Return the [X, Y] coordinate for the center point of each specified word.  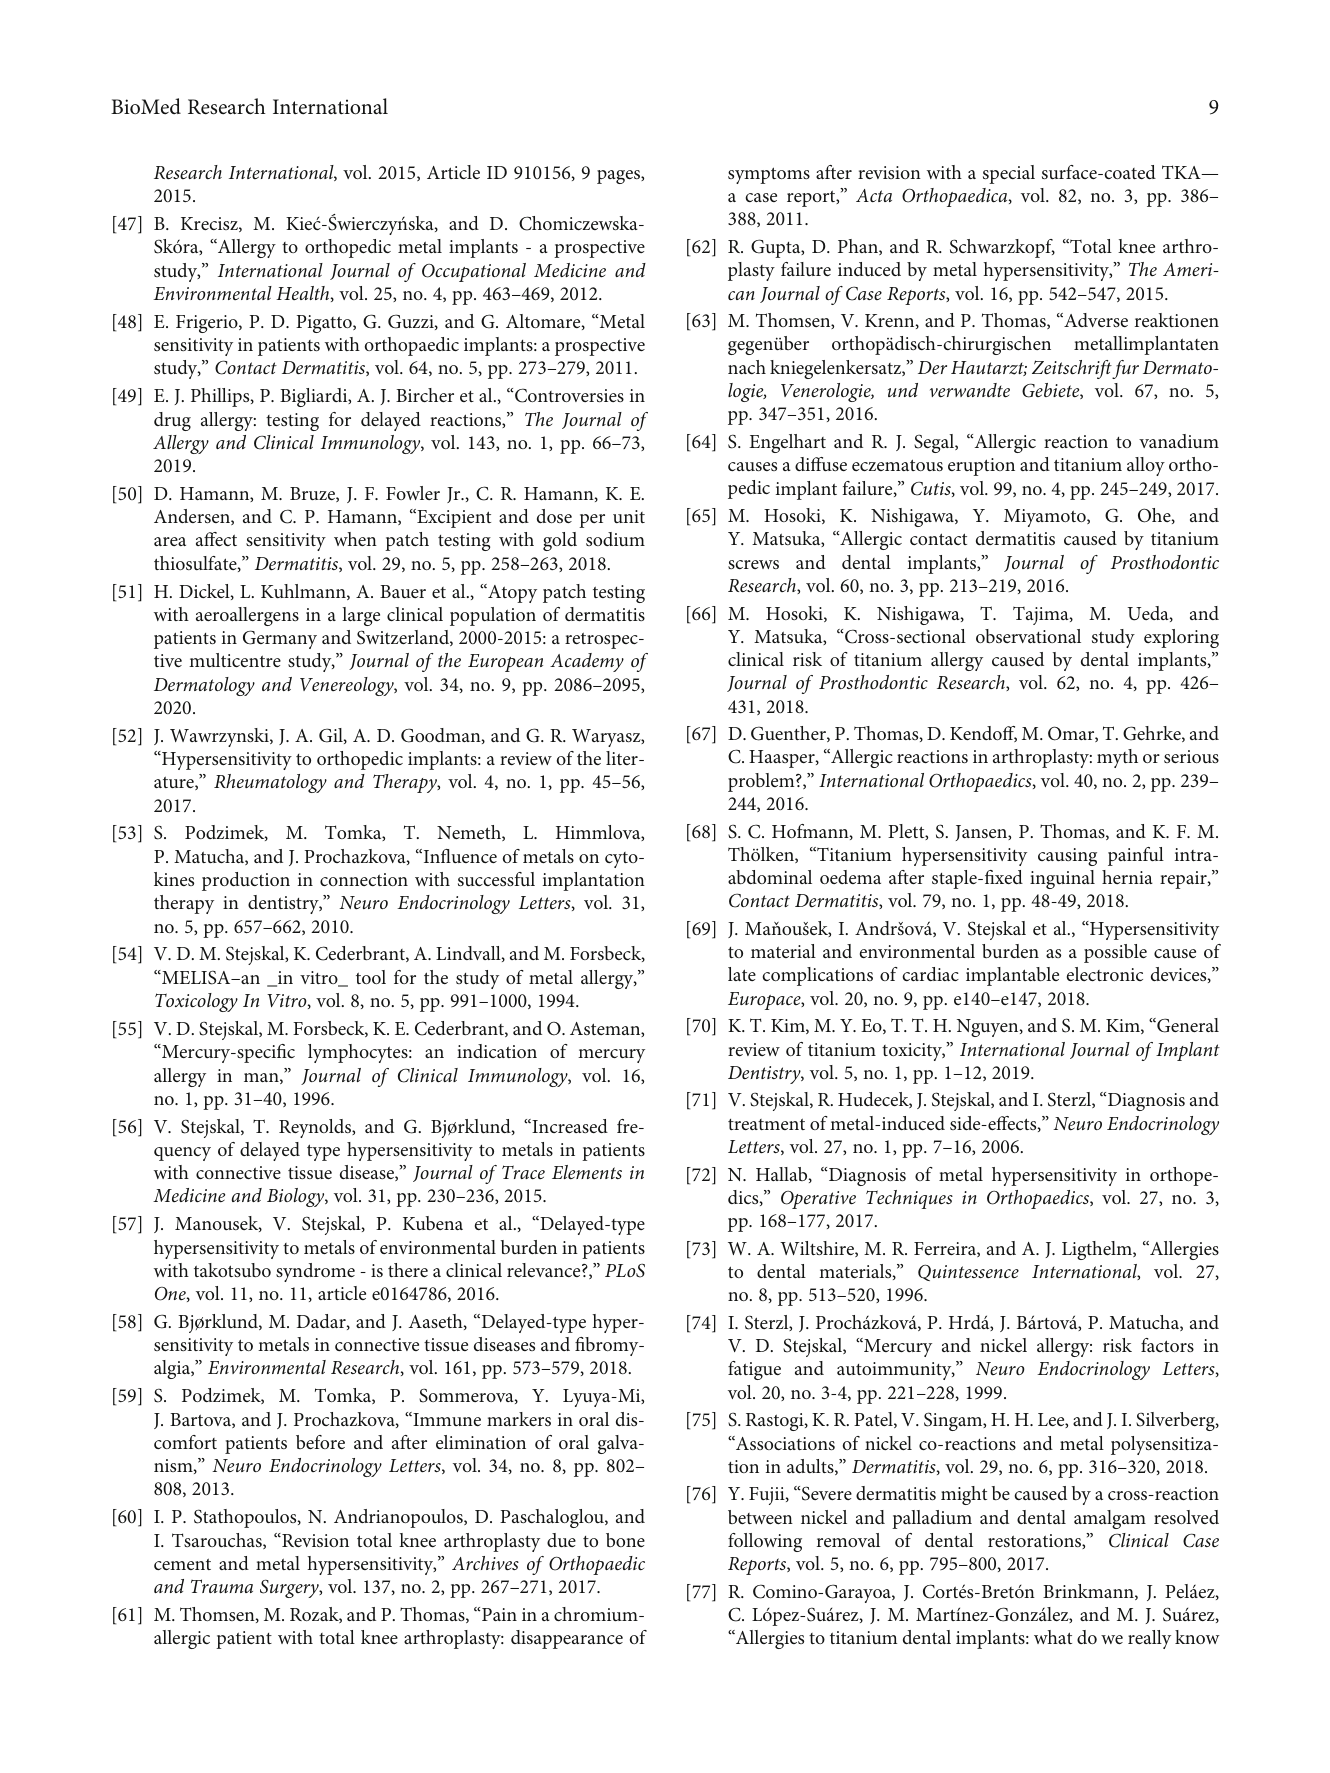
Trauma [222, 1586]
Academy [587, 662]
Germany [280, 639]
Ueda [1149, 614]
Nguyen [989, 1028]
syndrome [315, 1272]
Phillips [221, 397]
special [1009, 174]
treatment [766, 1124]
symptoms [769, 175]
